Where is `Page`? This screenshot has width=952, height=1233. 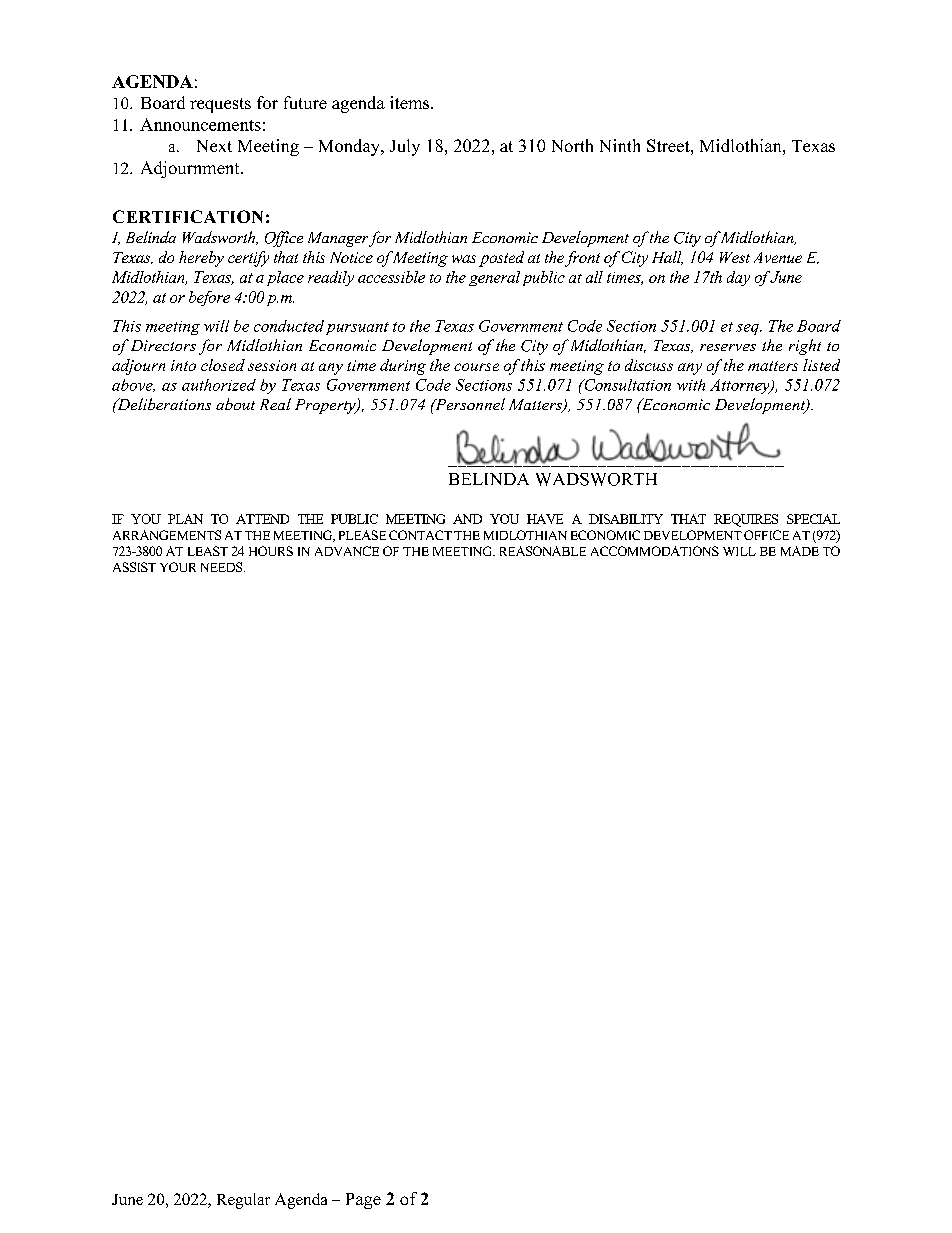
Page is located at coordinates (363, 1201).
